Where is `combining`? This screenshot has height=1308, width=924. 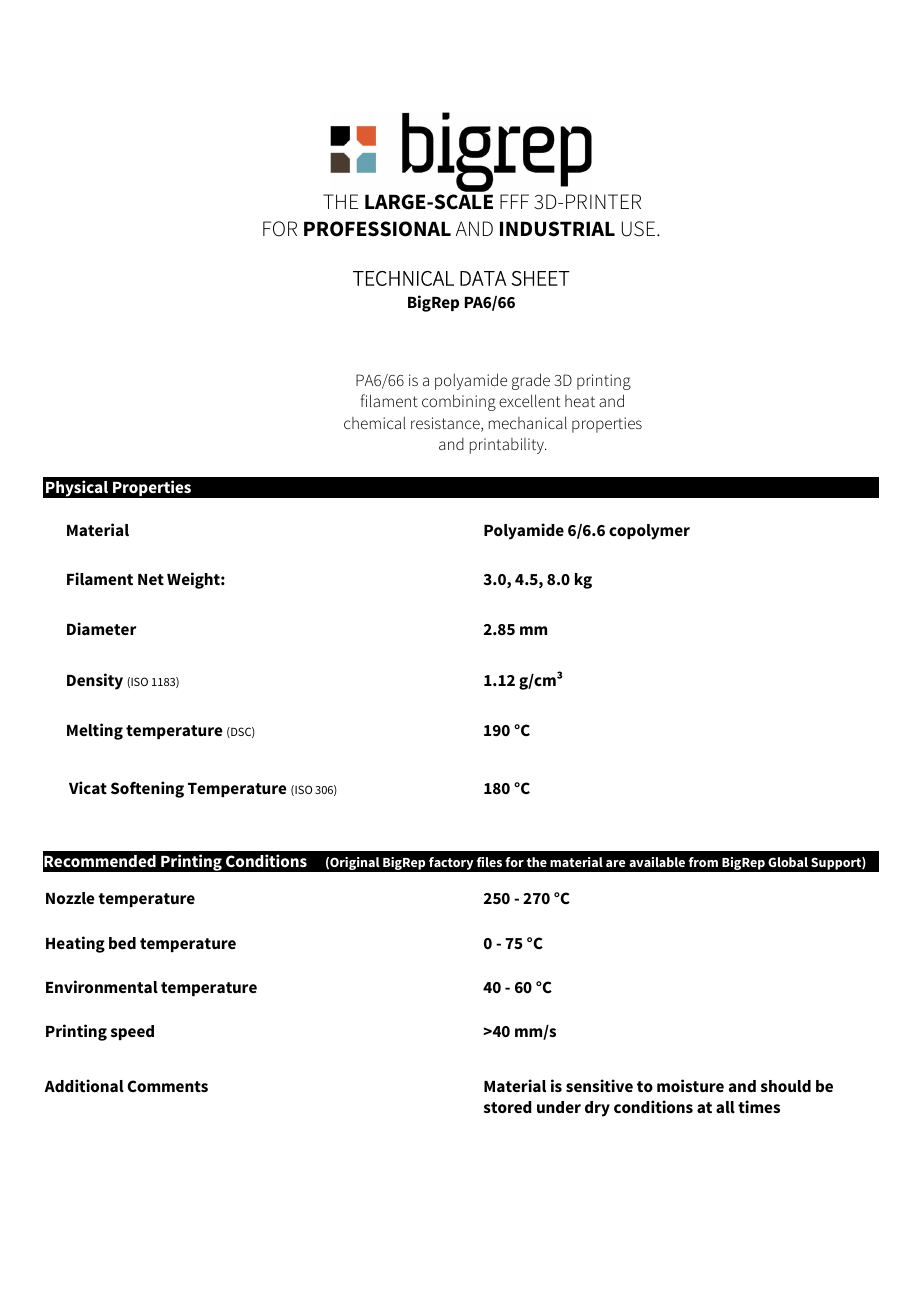
combining is located at coordinates (459, 402).
